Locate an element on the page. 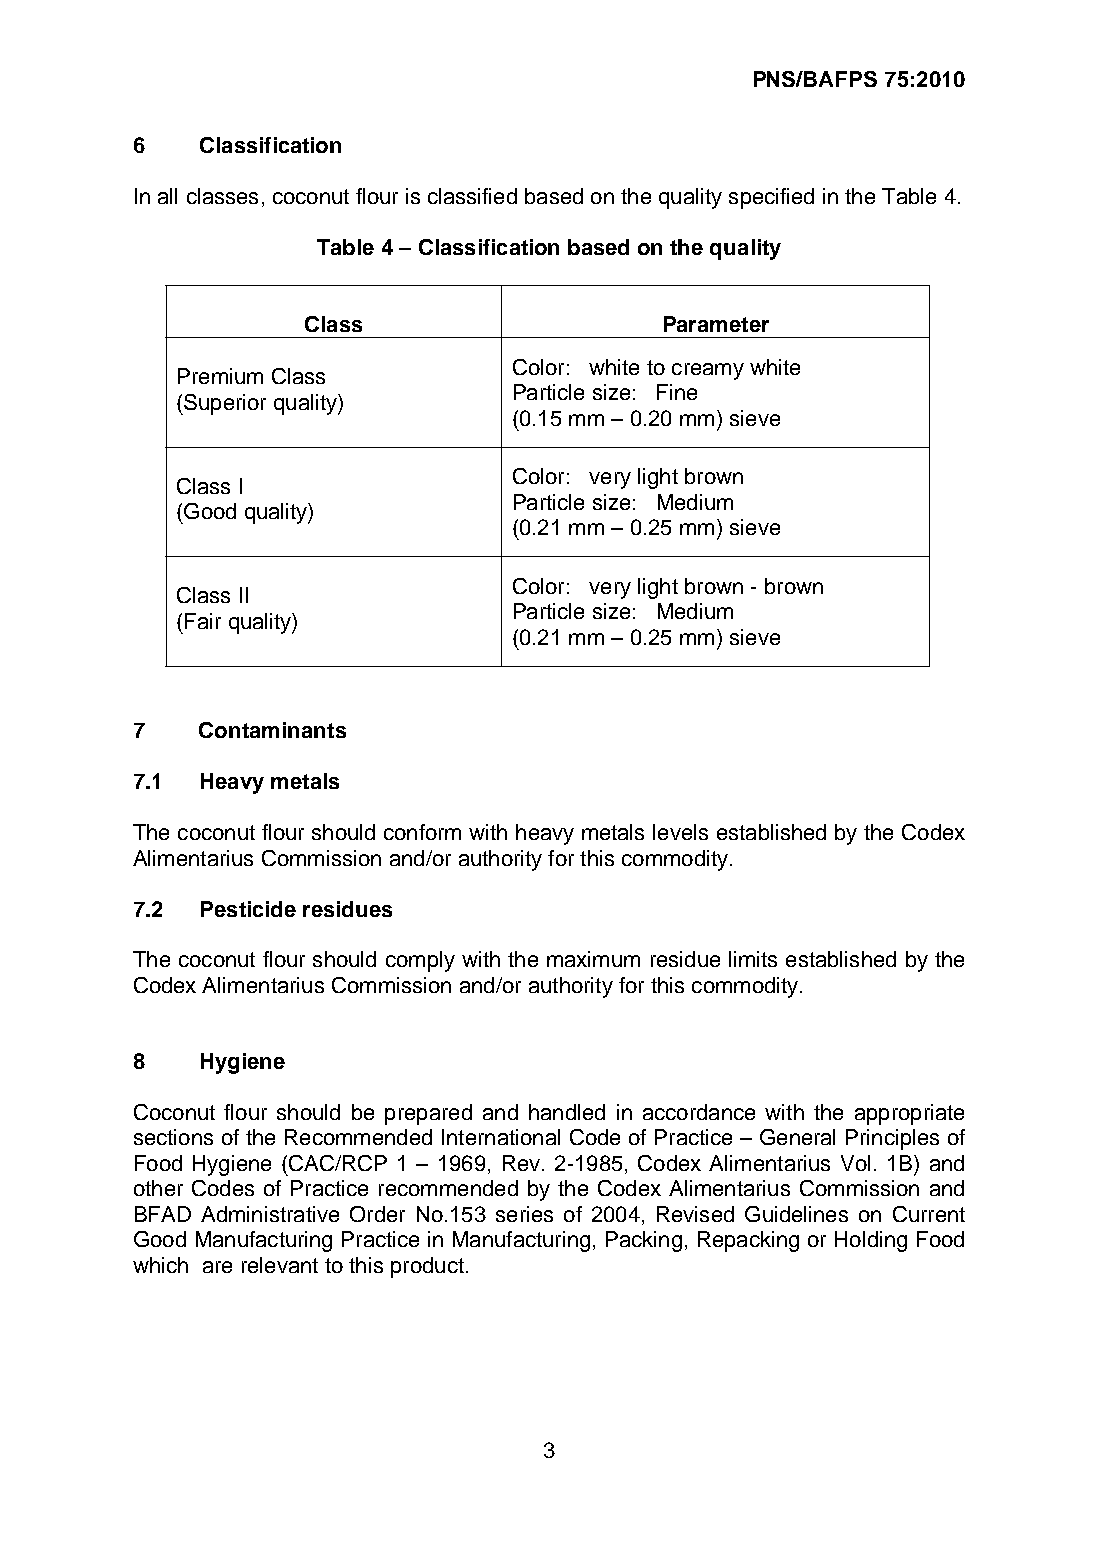  specified is located at coordinates (771, 198).
